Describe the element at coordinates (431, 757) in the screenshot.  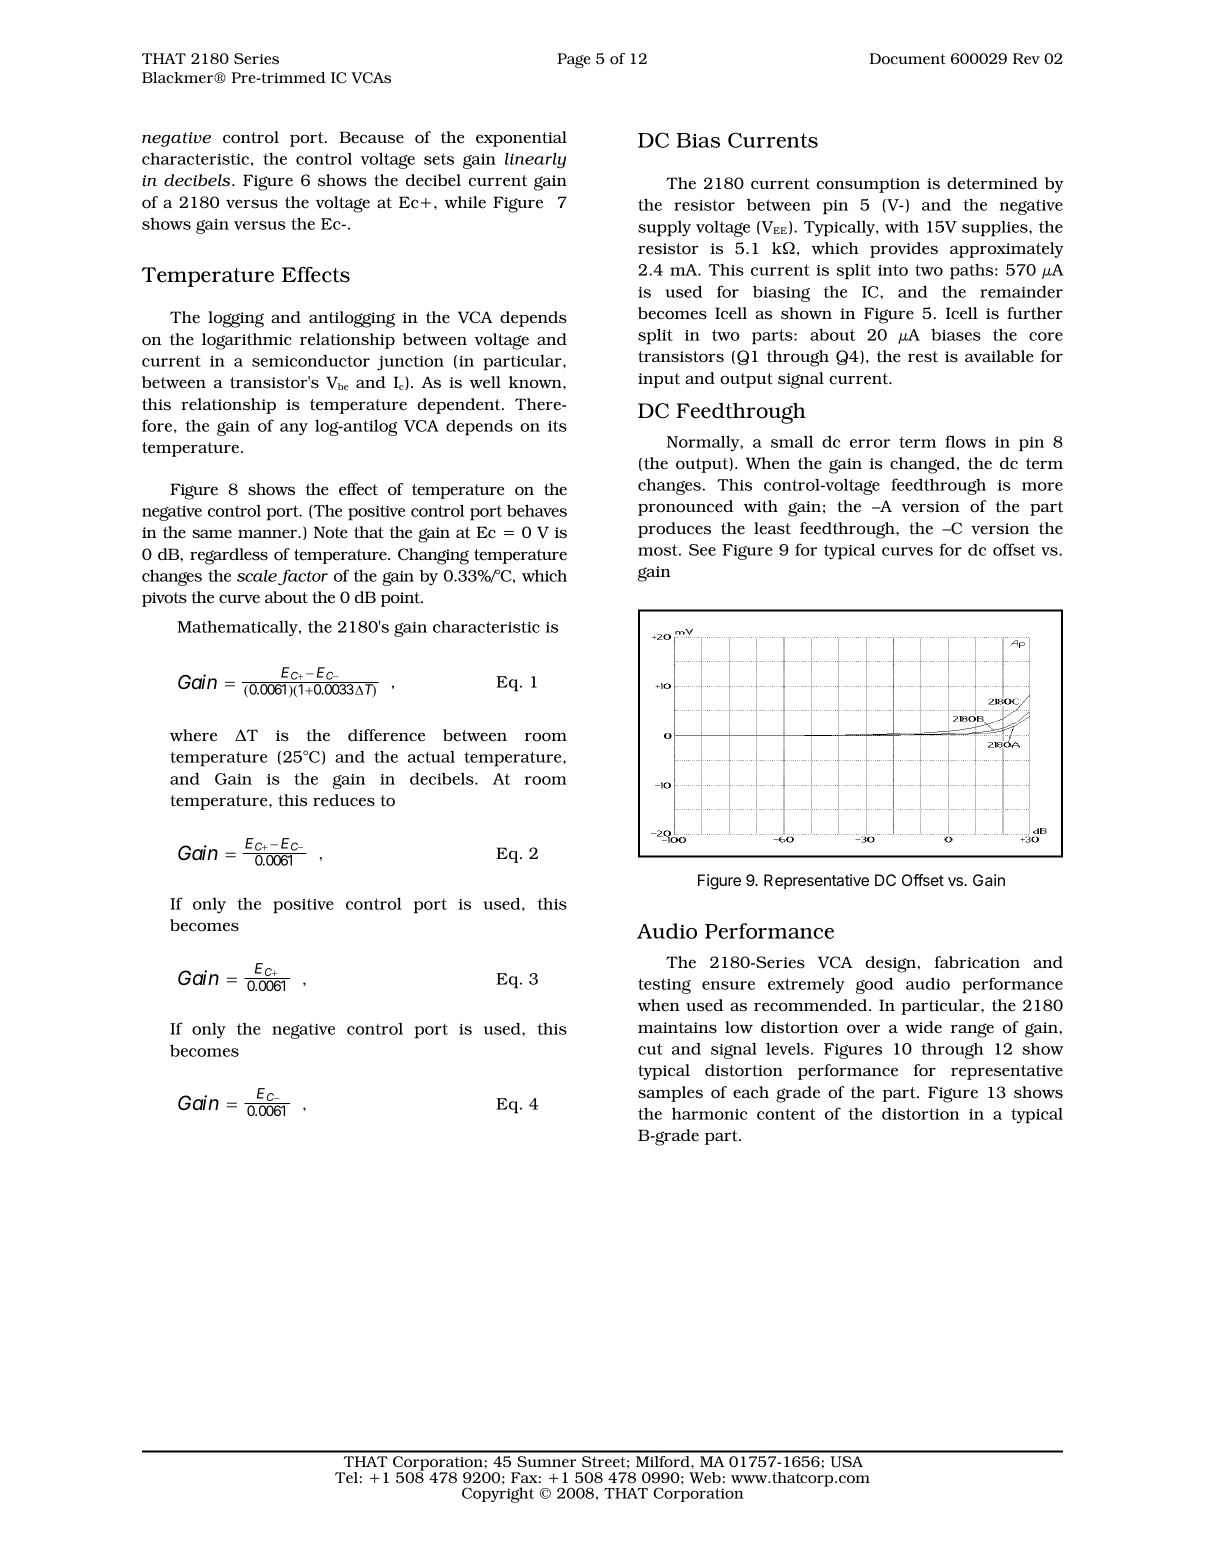
I see `actual` at that location.
